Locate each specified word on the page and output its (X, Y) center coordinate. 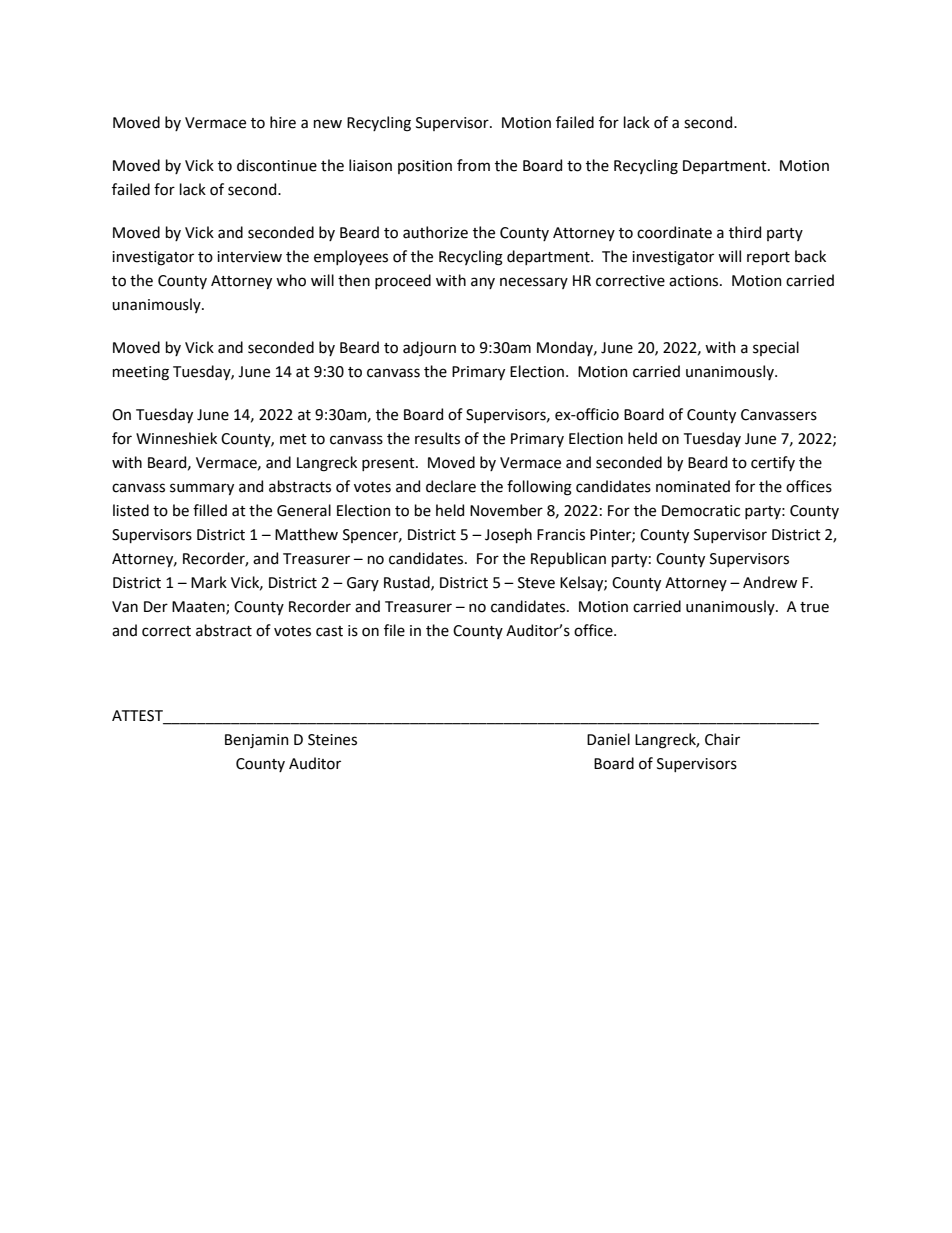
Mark (209, 582)
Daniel (608, 739)
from (473, 165)
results (437, 438)
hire (283, 122)
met (293, 439)
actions (695, 281)
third (745, 232)
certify (773, 463)
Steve (536, 583)
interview (249, 257)
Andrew (770, 582)
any (483, 283)
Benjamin (257, 741)
